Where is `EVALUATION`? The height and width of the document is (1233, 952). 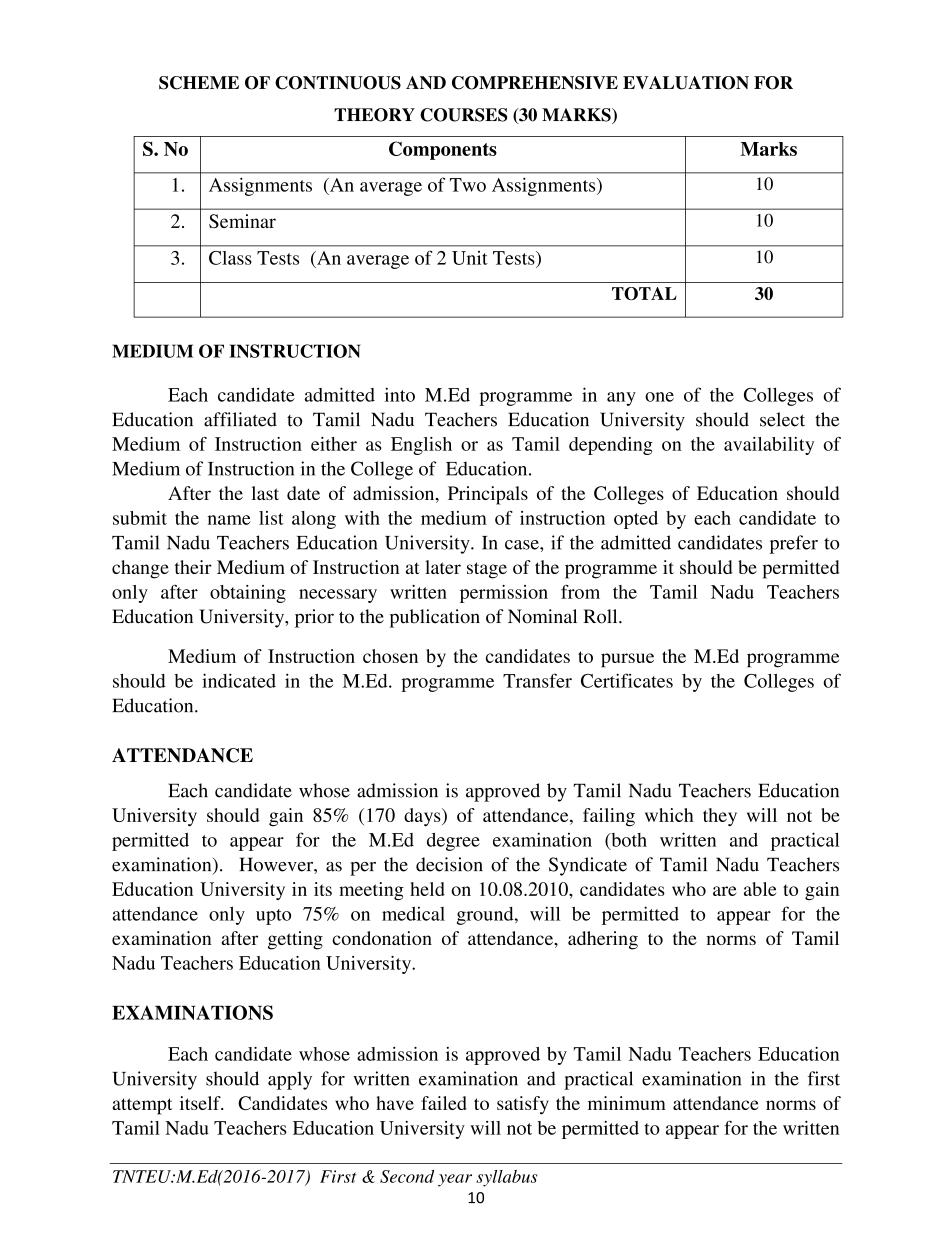
EVALUATION is located at coordinates (686, 83).
